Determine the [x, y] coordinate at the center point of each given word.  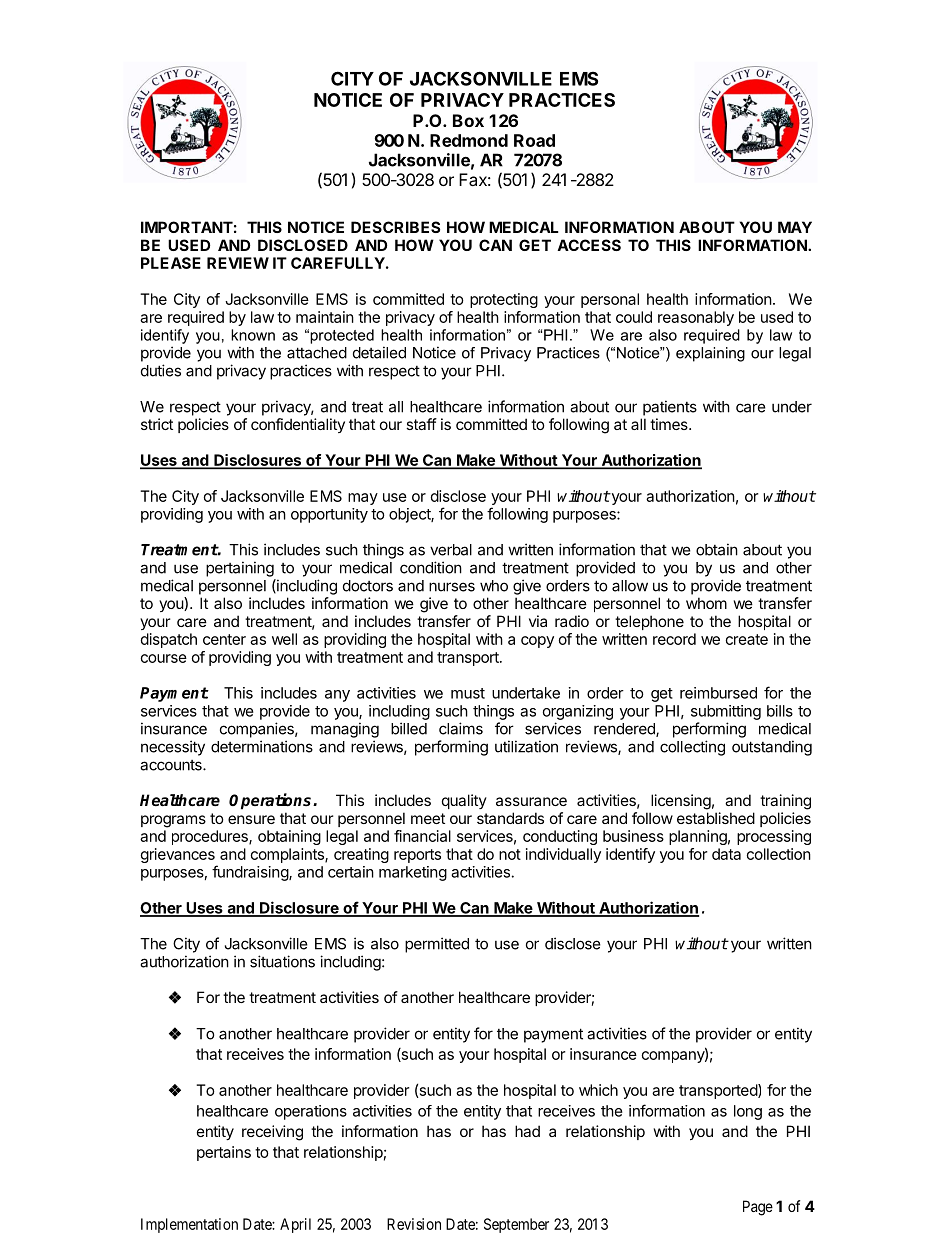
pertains [224, 1153]
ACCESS [589, 245]
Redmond [469, 140]
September [516, 1225]
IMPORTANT [187, 227]
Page [758, 1208]
